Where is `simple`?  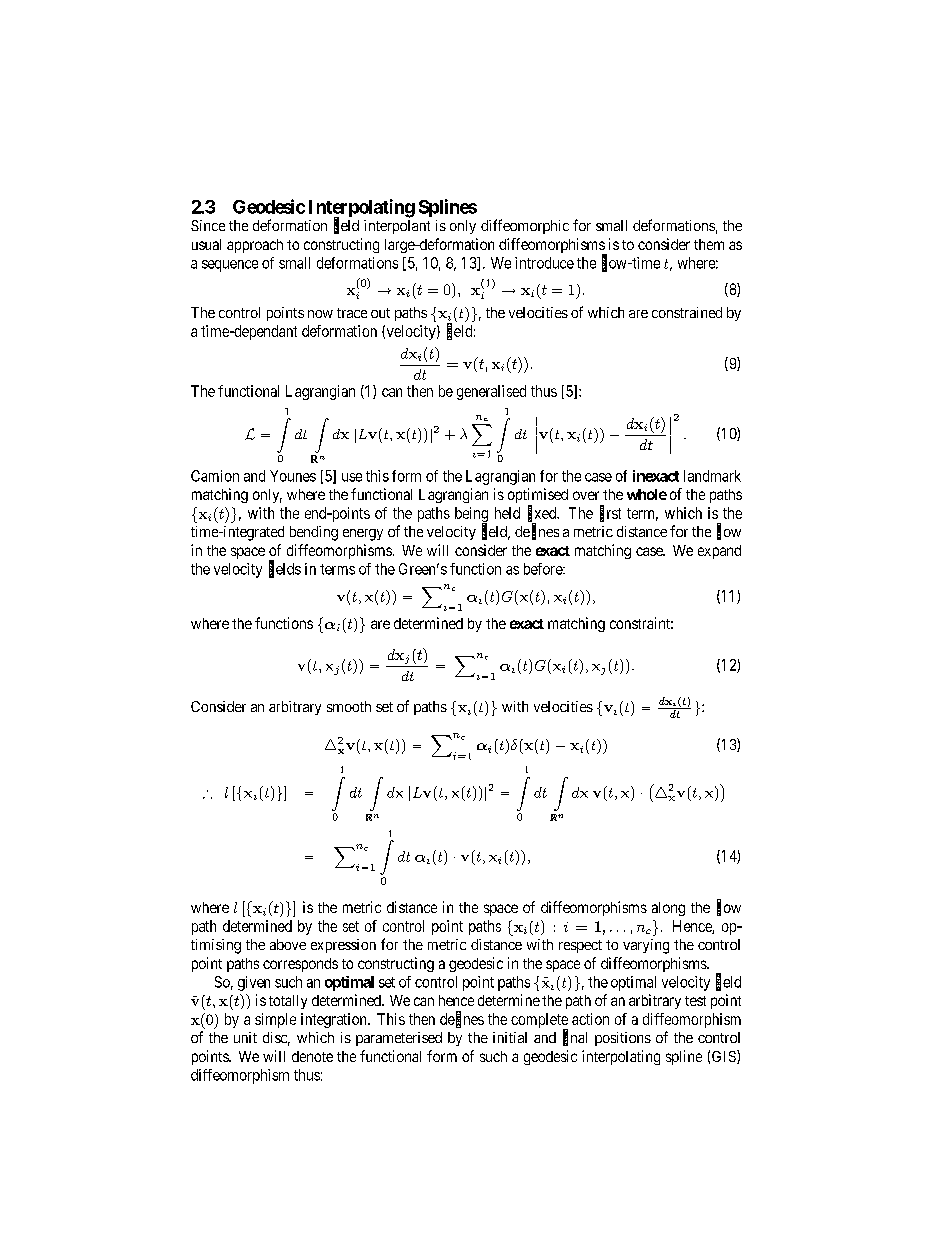 simple is located at coordinates (275, 1020).
